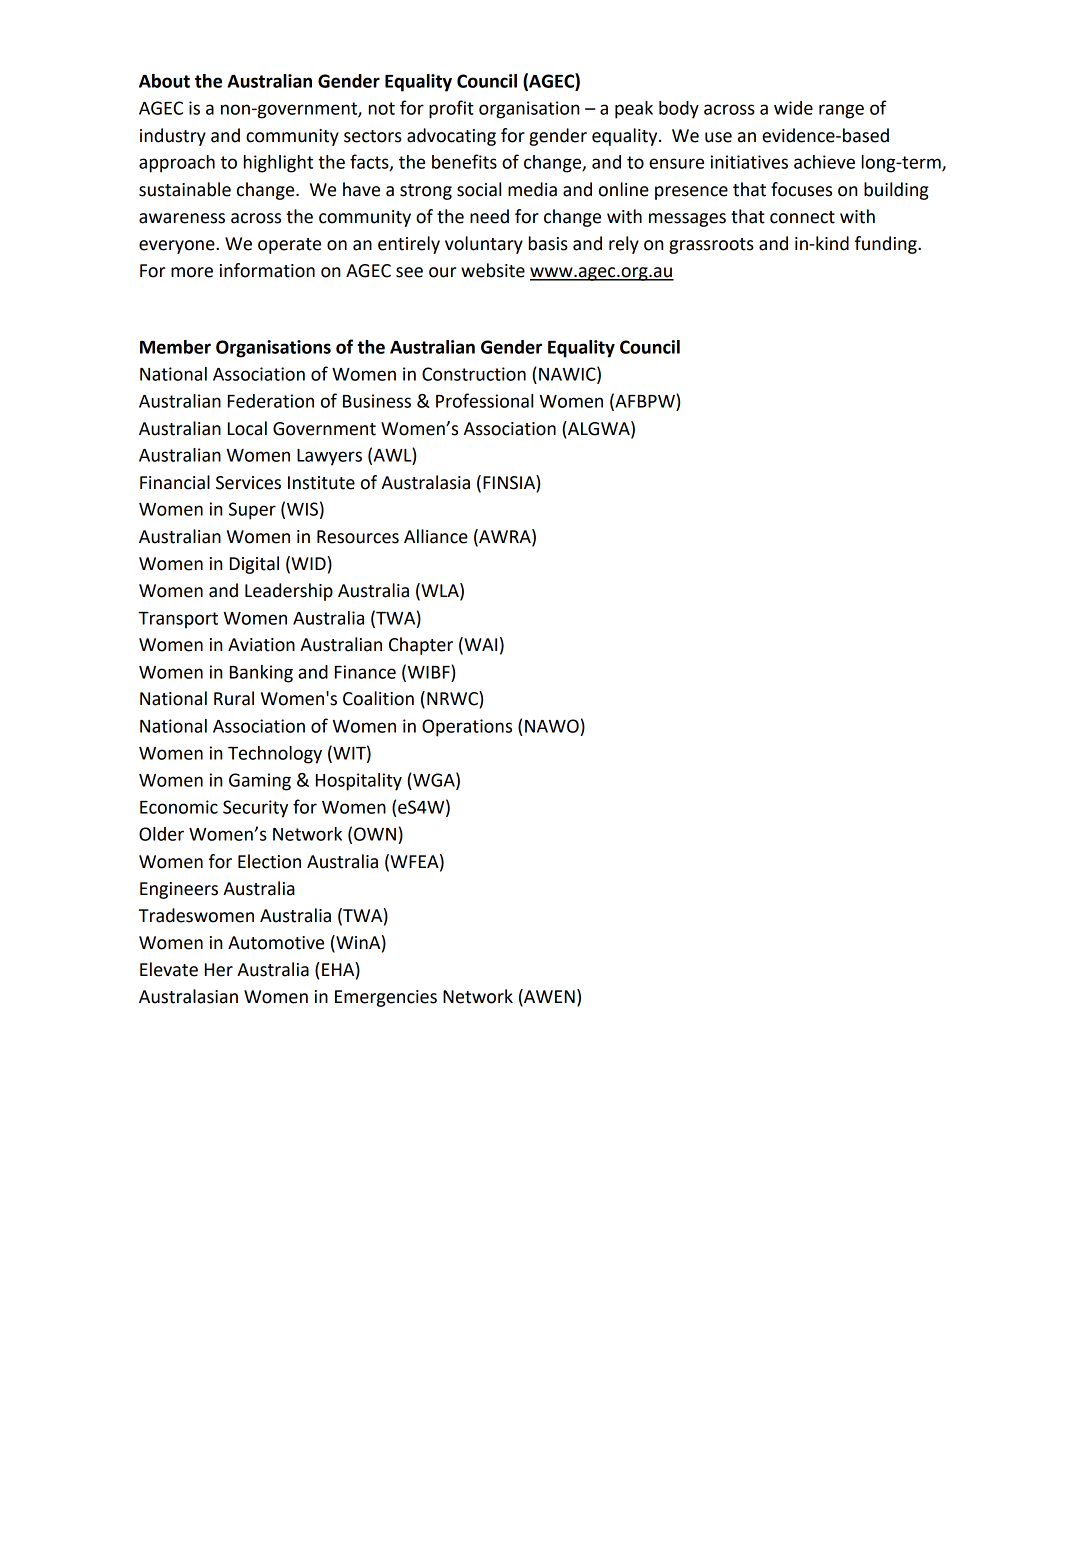 Image resolution: width=1090 pixels, height=1543 pixels. Describe the element at coordinates (254, 565) in the image. I see `Digital` at that location.
